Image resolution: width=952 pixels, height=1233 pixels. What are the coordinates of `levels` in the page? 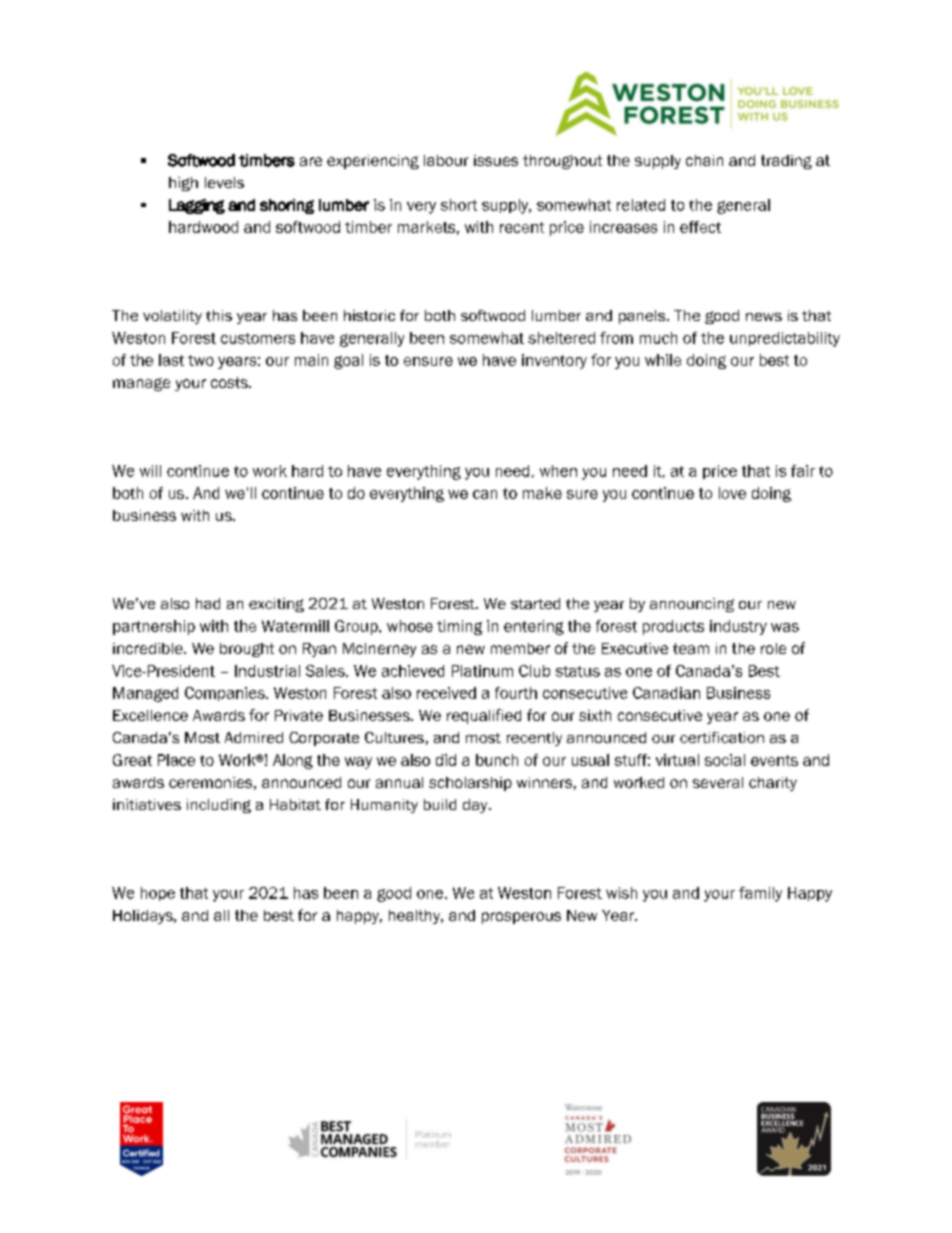 It's located at (224, 182).
